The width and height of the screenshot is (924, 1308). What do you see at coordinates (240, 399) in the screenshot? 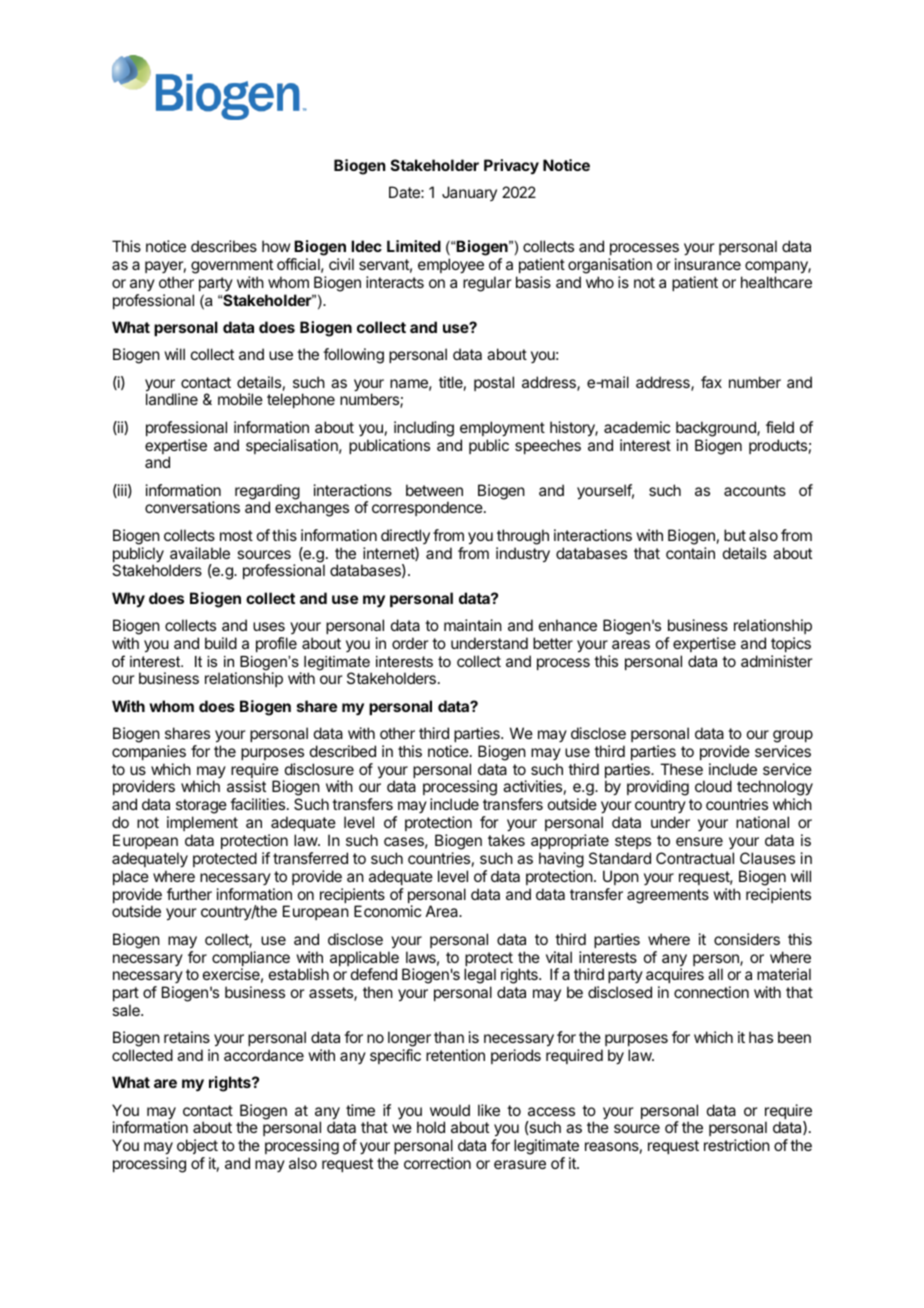
I see `mobile` at bounding box center [240, 399].
